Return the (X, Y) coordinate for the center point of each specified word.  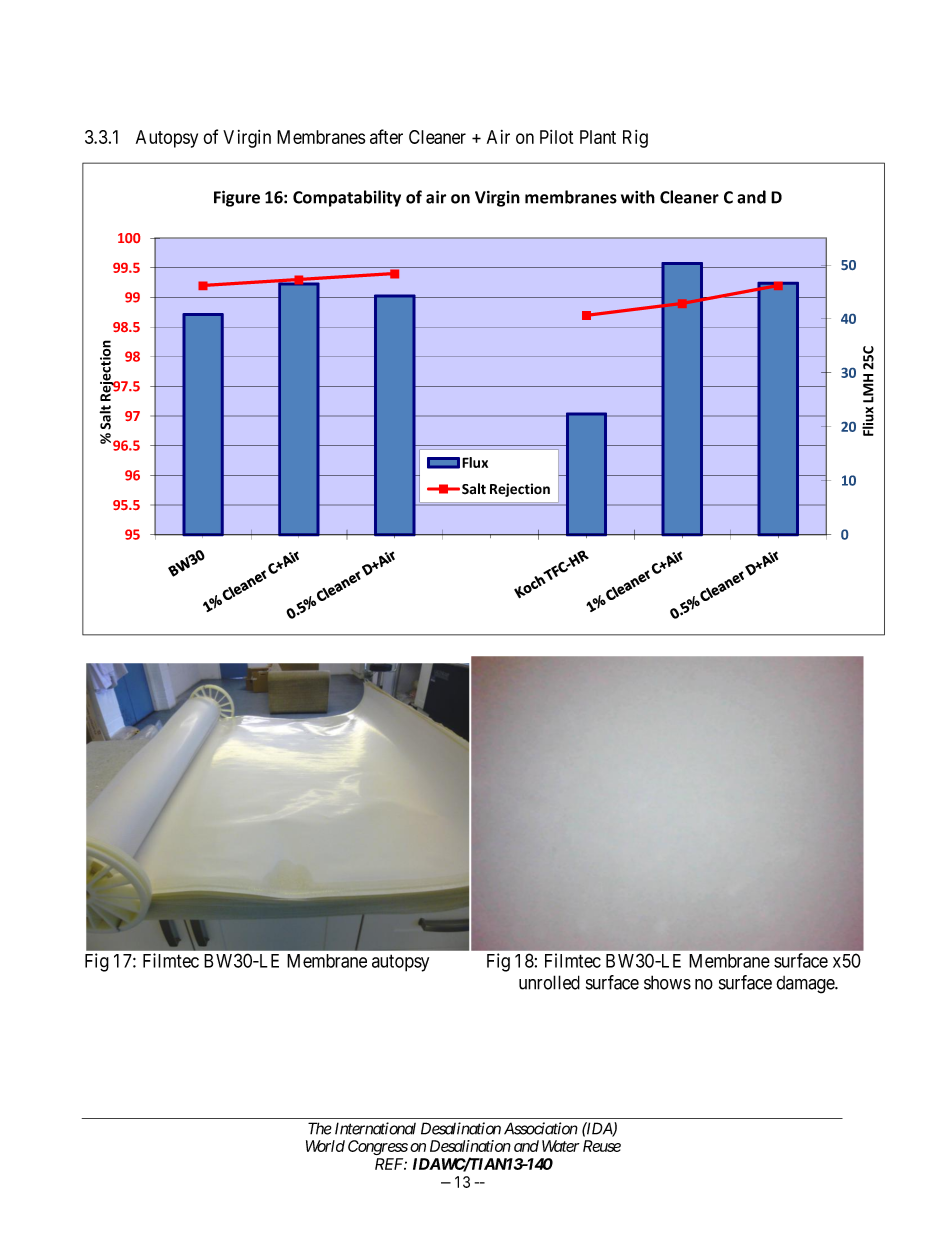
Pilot (556, 137)
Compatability (347, 198)
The (320, 1128)
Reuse (602, 1146)
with (638, 197)
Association (541, 1128)
